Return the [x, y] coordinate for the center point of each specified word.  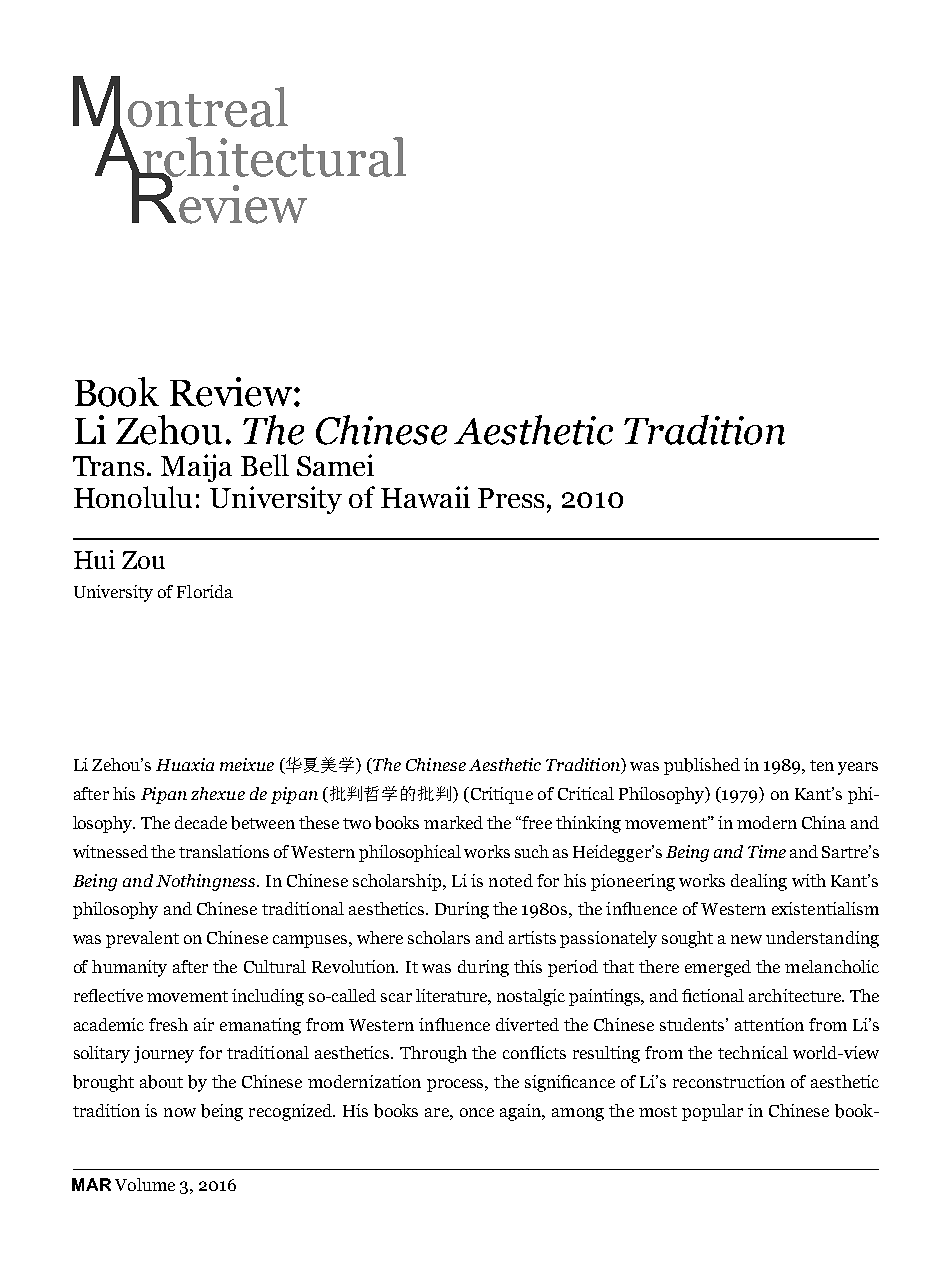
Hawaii [425, 497]
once [477, 1112]
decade [201, 822]
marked [453, 822]
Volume [145, 1184]
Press [511, 498]
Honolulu [133, 497]
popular [712, 1112]
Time [767, 851]
